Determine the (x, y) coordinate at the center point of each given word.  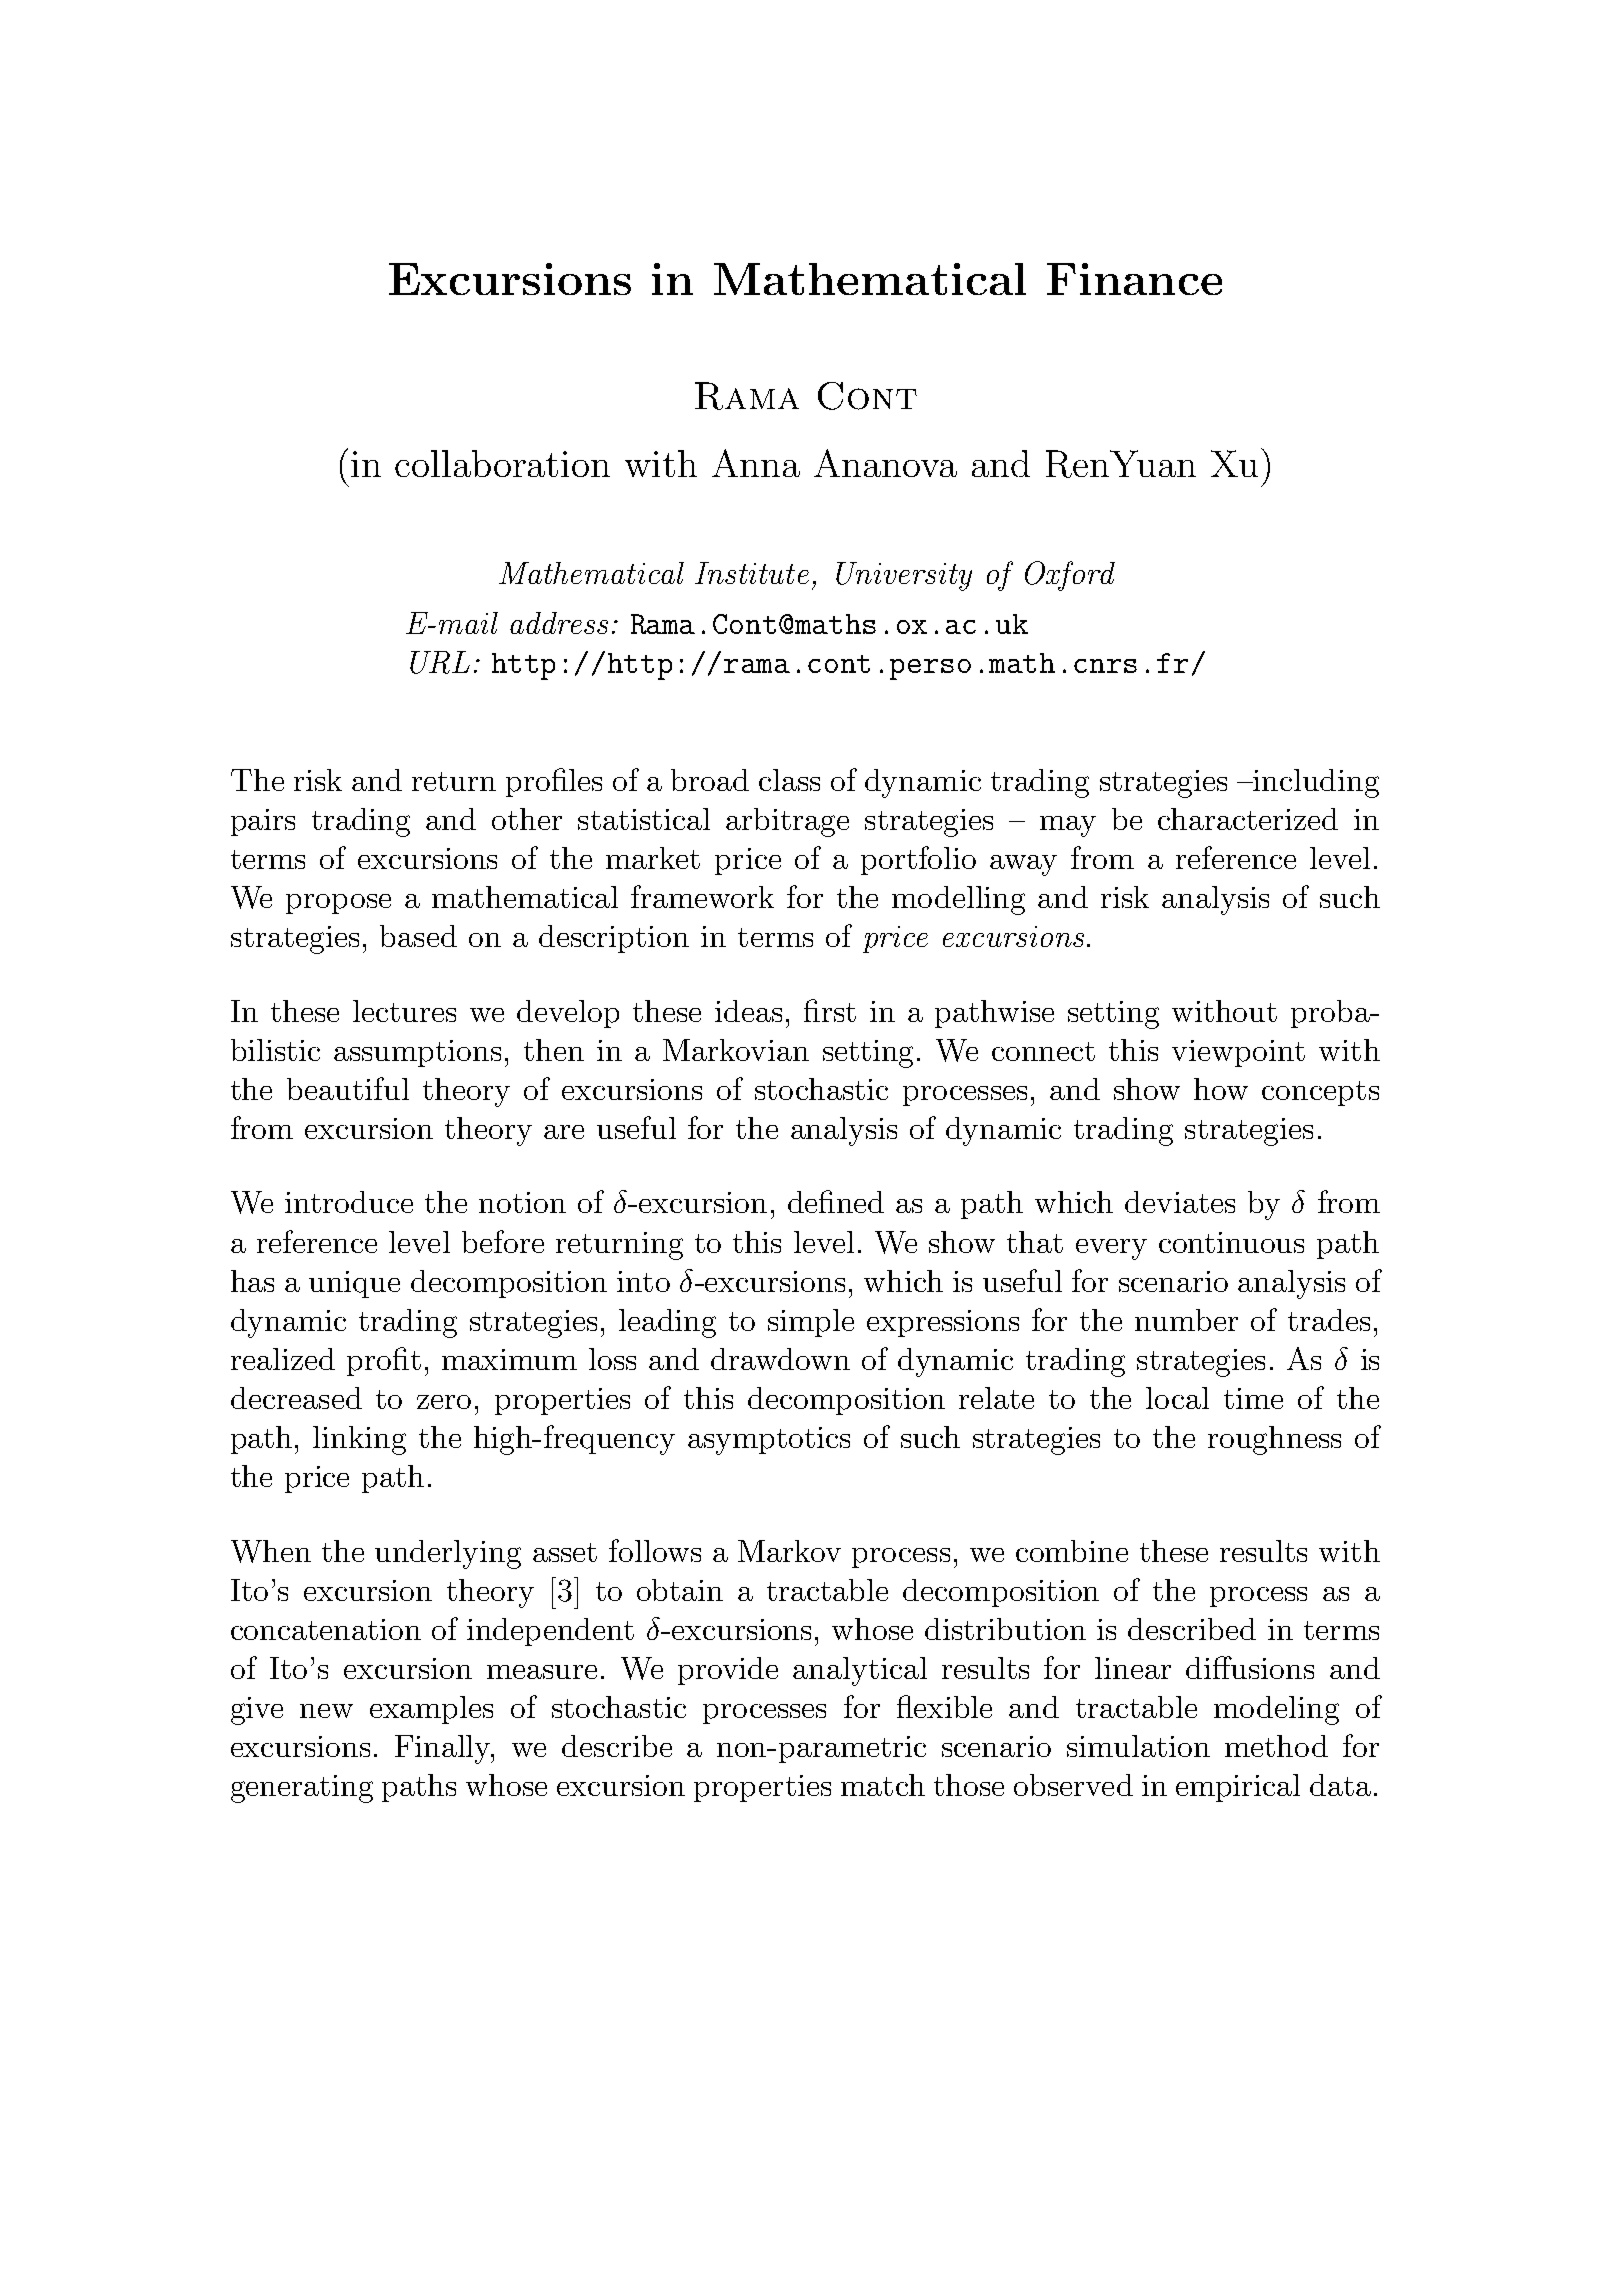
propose (338, 904)
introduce (349, 1202)
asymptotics (769, 1441)
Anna (756, 463)
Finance (1134, 279)
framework (702, 896)
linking (359, 1440)
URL (440, 662)
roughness (1274, 1440)
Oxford (1070, 576)
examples (431, 1710)
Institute (752, 573)
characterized (1248, 819)
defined (836, 1201)
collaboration (502, 463)
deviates (1180, 1202)
